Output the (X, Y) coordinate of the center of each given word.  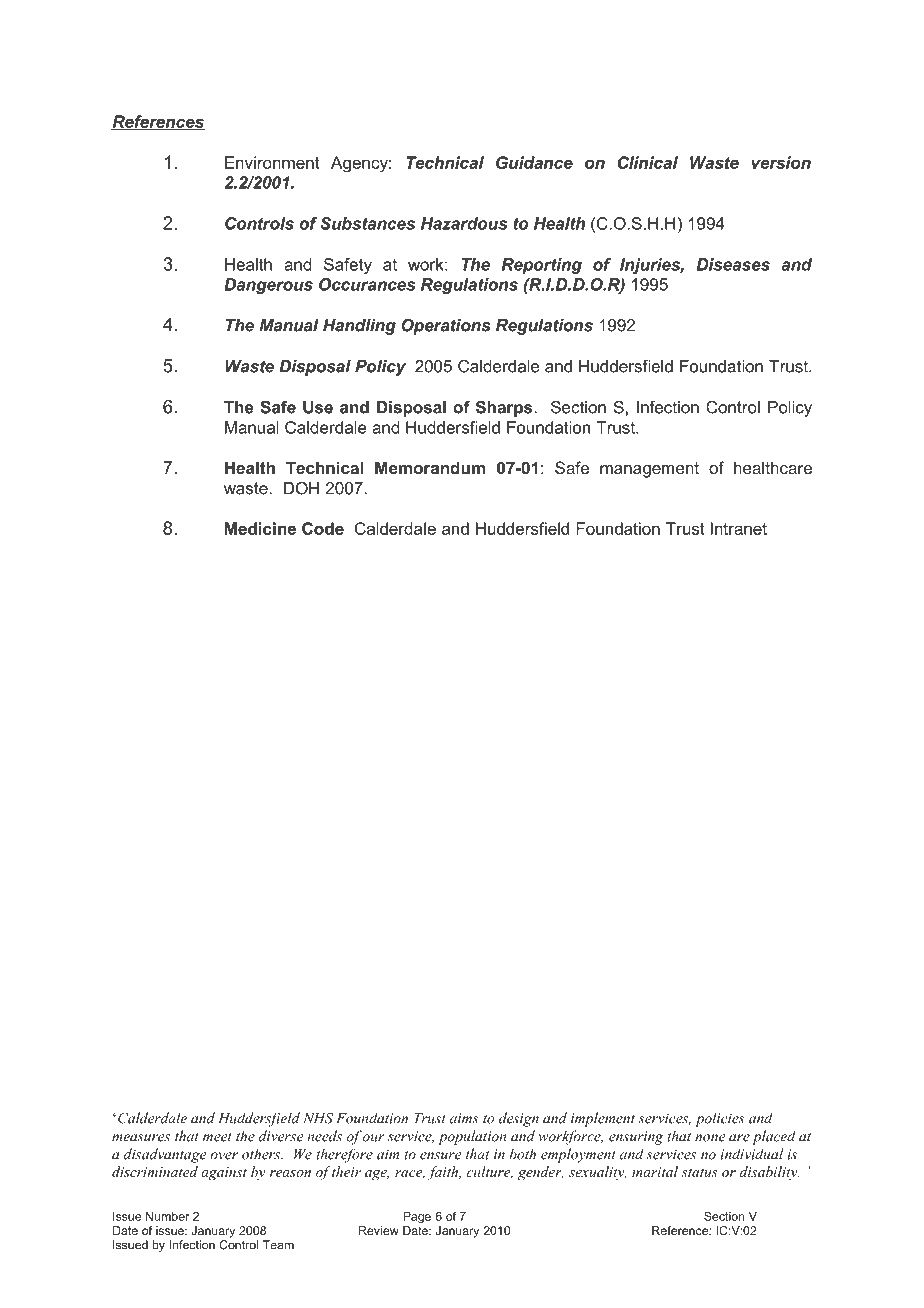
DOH (302, 488)
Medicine (260, 528)
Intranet (739, 528)
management (649, 470)
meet (217, 1137)
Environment (272, 162)
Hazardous (464, 223)
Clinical (648, 162)
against (224, 1174)
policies (720, 1119)
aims (464, 1118)
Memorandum (430, 467)
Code (323, 528)
